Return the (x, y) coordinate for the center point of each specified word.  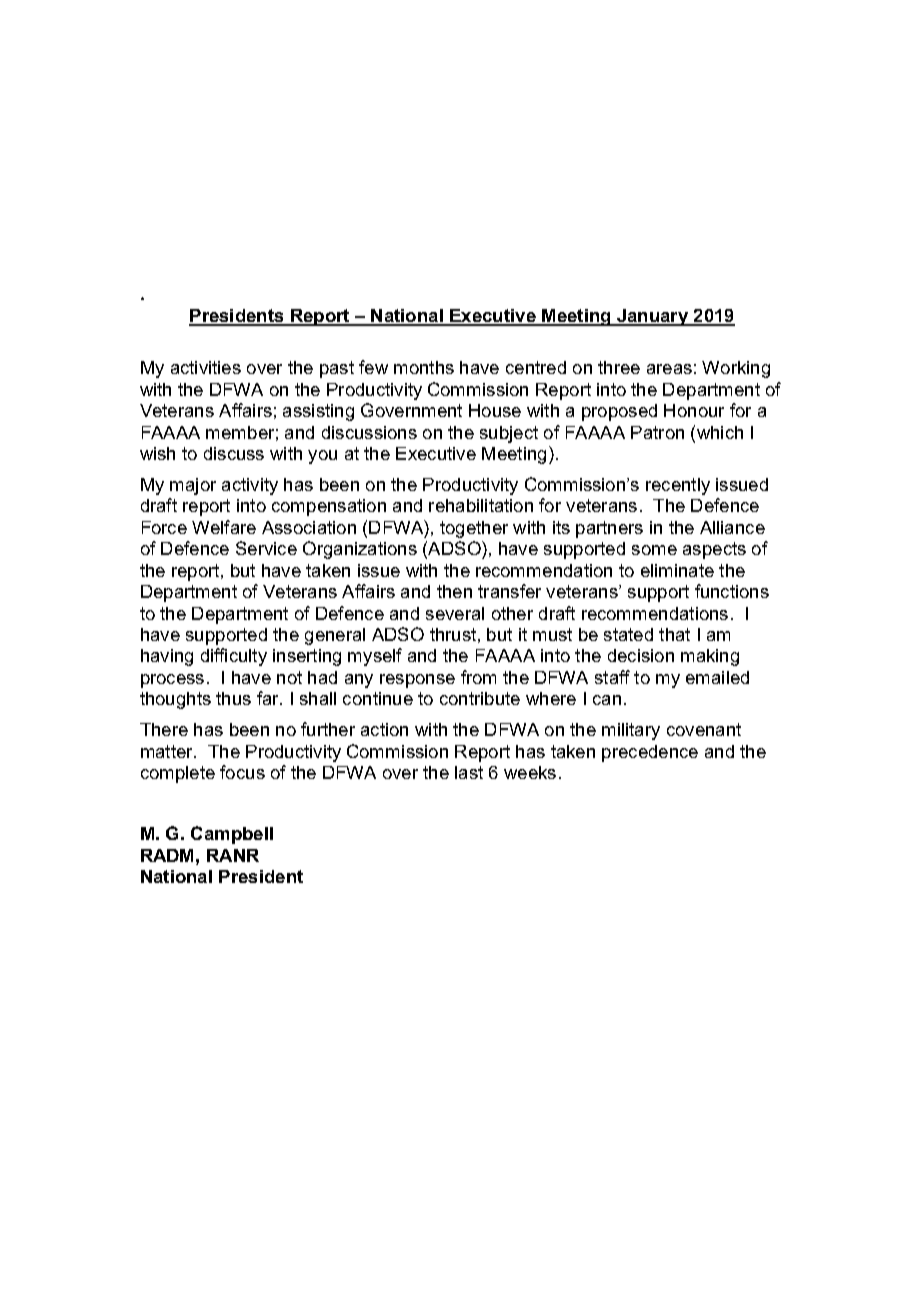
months (424, 367)
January (652, 317)
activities (206, 367)
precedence (650, 753)
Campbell (232, 835)
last (469, 772)
